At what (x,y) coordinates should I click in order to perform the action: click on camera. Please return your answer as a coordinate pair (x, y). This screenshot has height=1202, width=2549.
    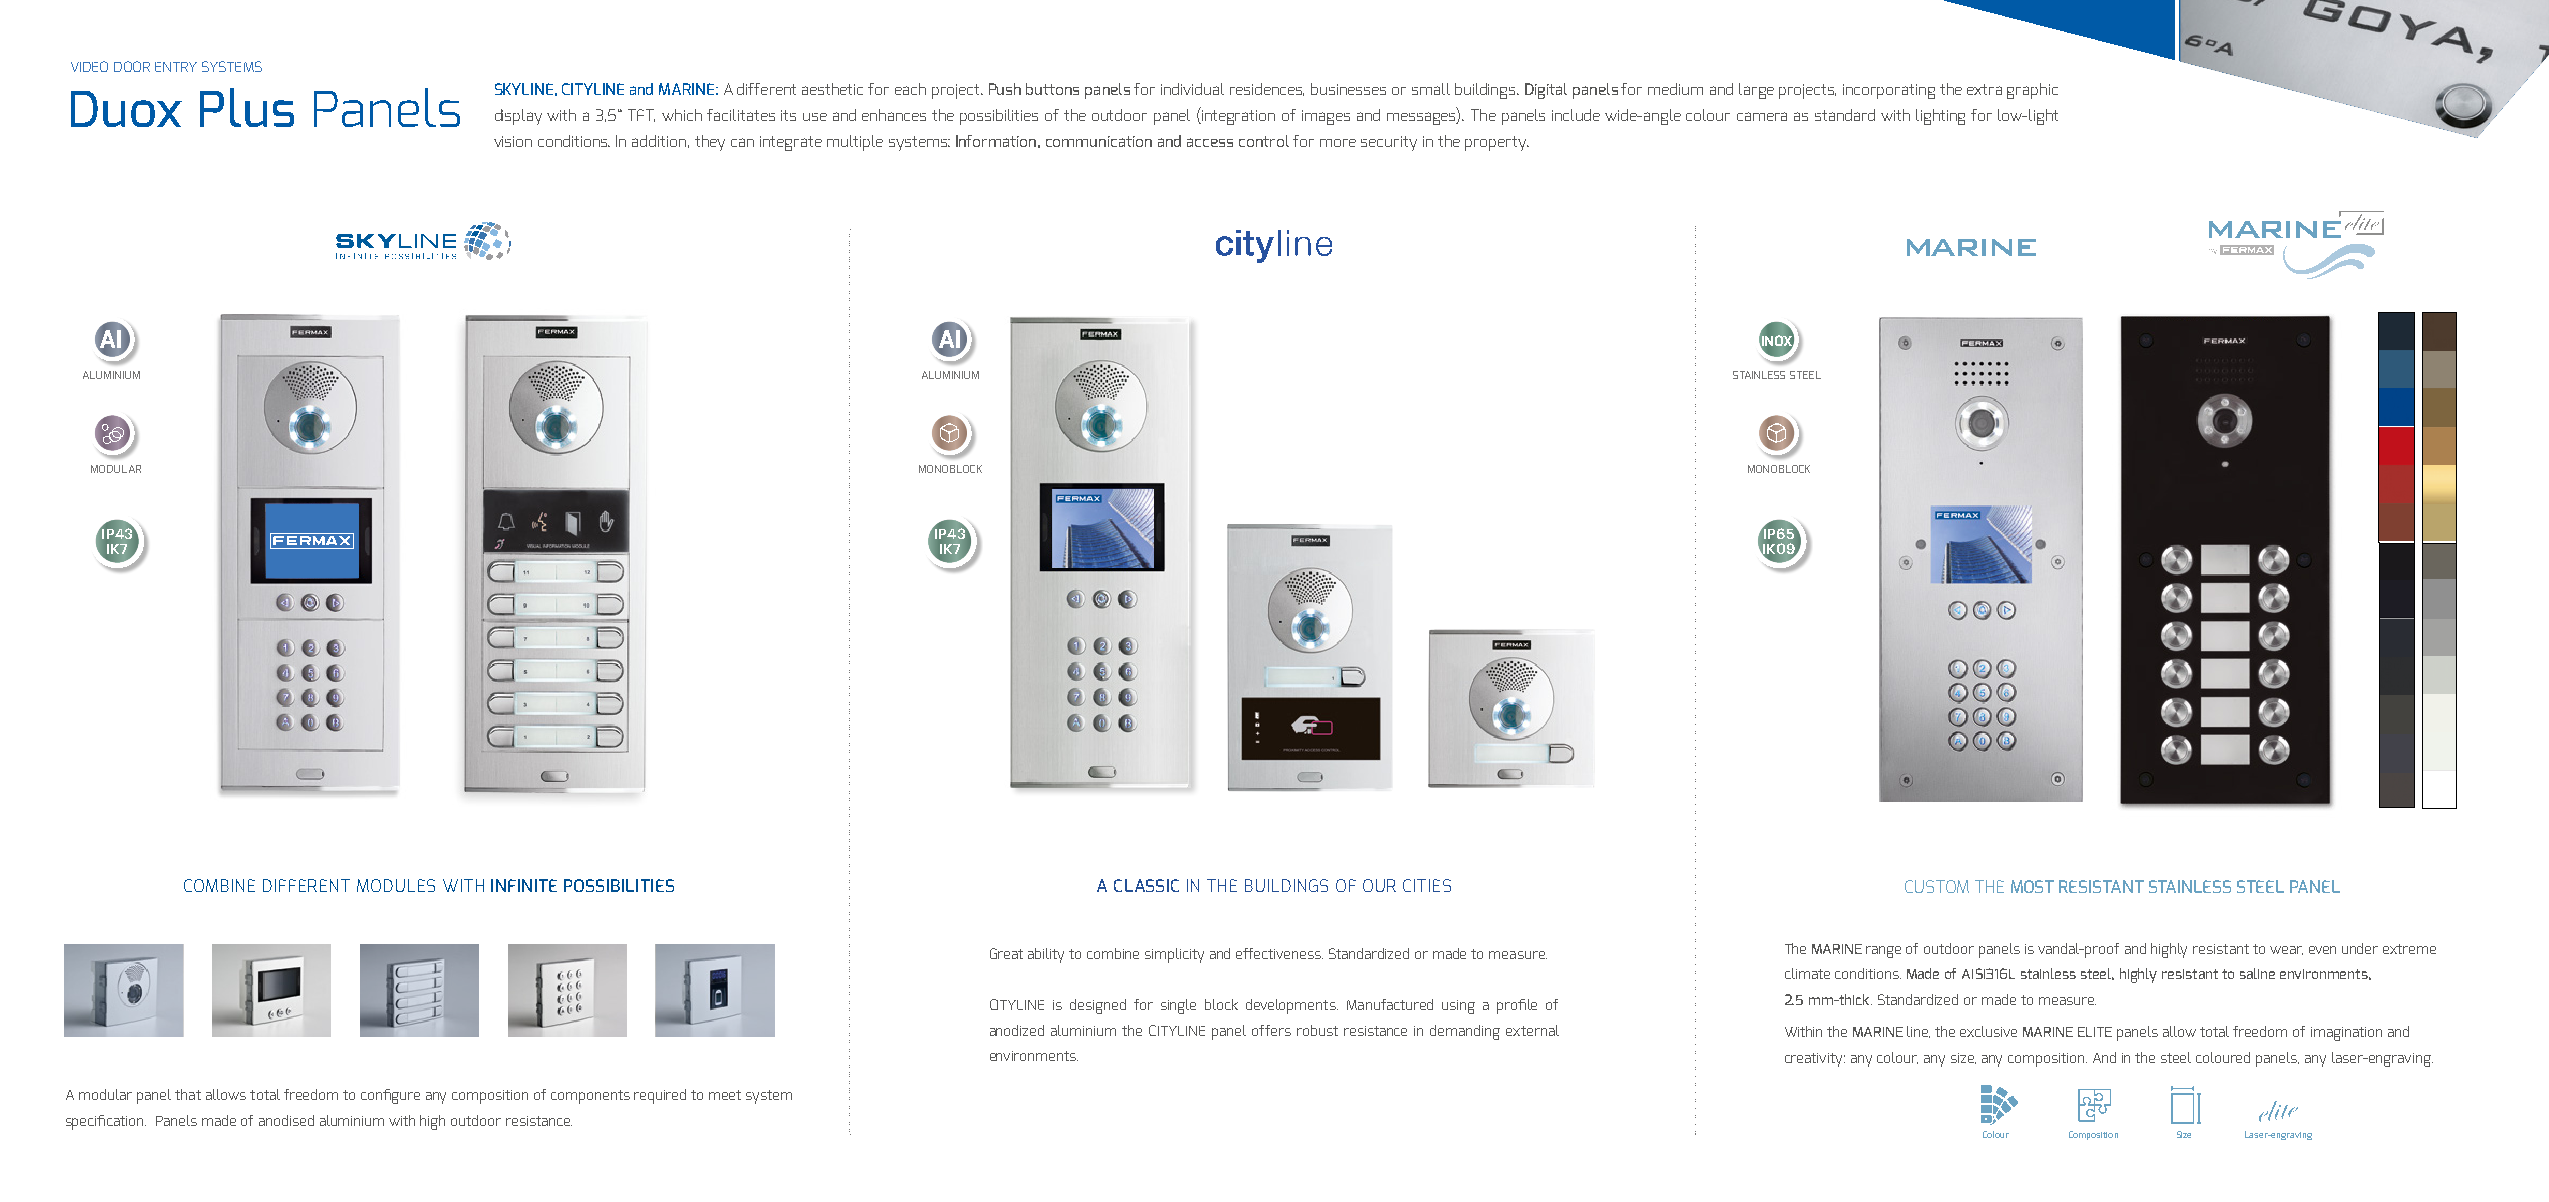
    Looking at the image, I should click on (1762, 116).
